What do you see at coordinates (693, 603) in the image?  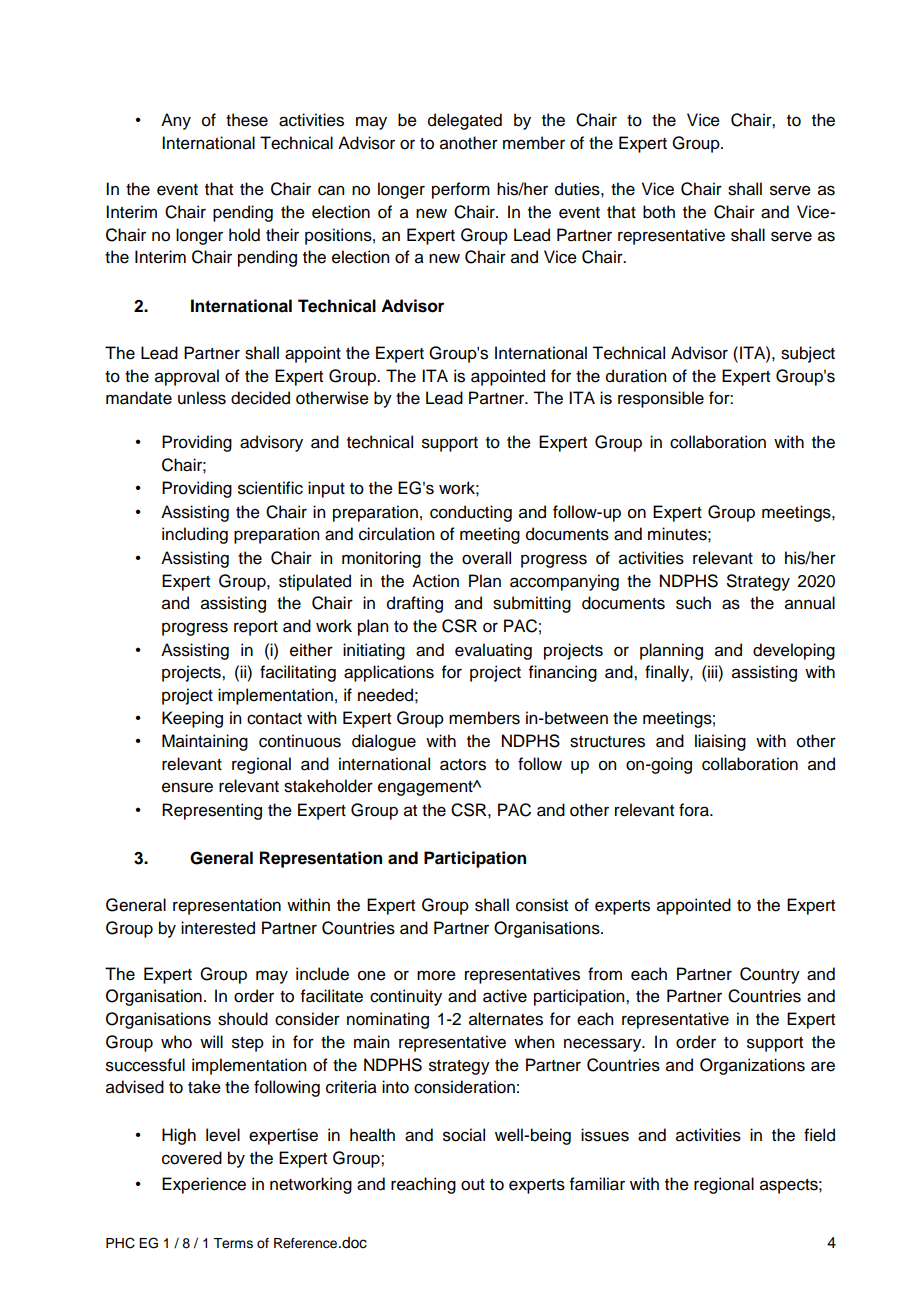 I see `such` at bounding box center [693, 603].
